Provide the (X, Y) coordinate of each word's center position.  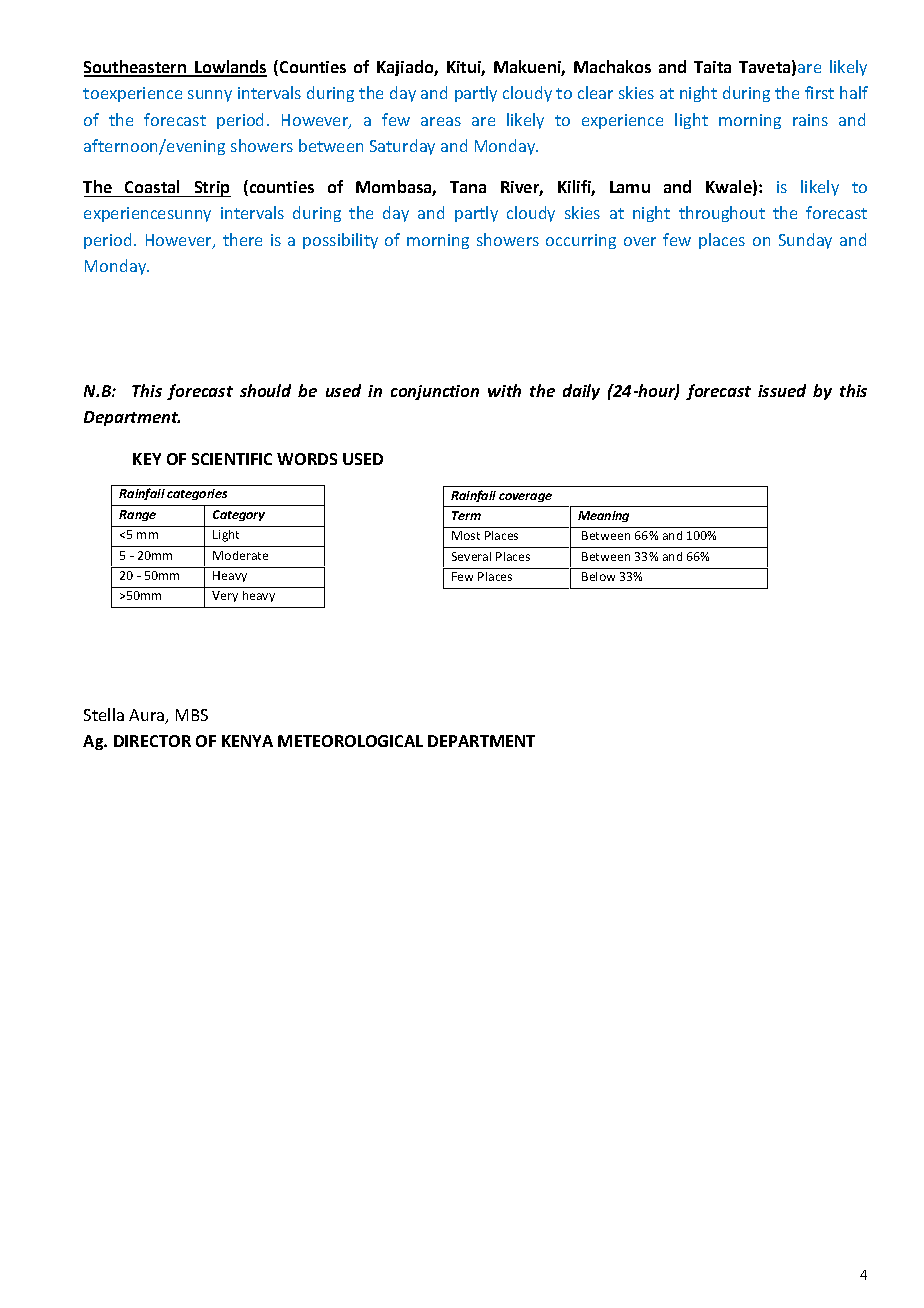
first (819, 92)
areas (441, 121)
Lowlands (230, 68)
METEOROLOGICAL (350, 741)
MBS (192, 715)
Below (598, 576)
